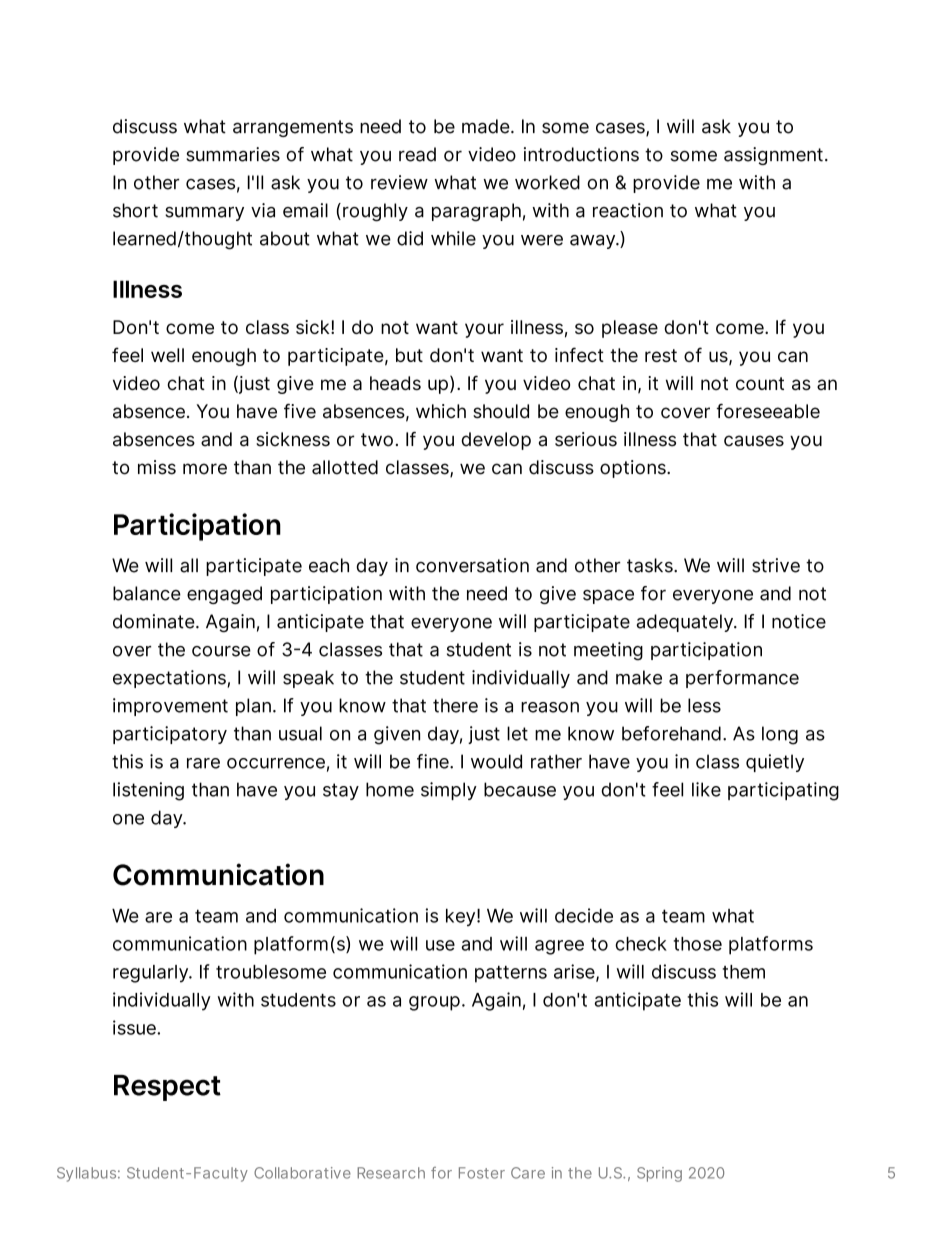 This screenshot has width=952, height=1233. Describe the element at coordinates (221, 651) in the screenshot. I see `course` at that location.
